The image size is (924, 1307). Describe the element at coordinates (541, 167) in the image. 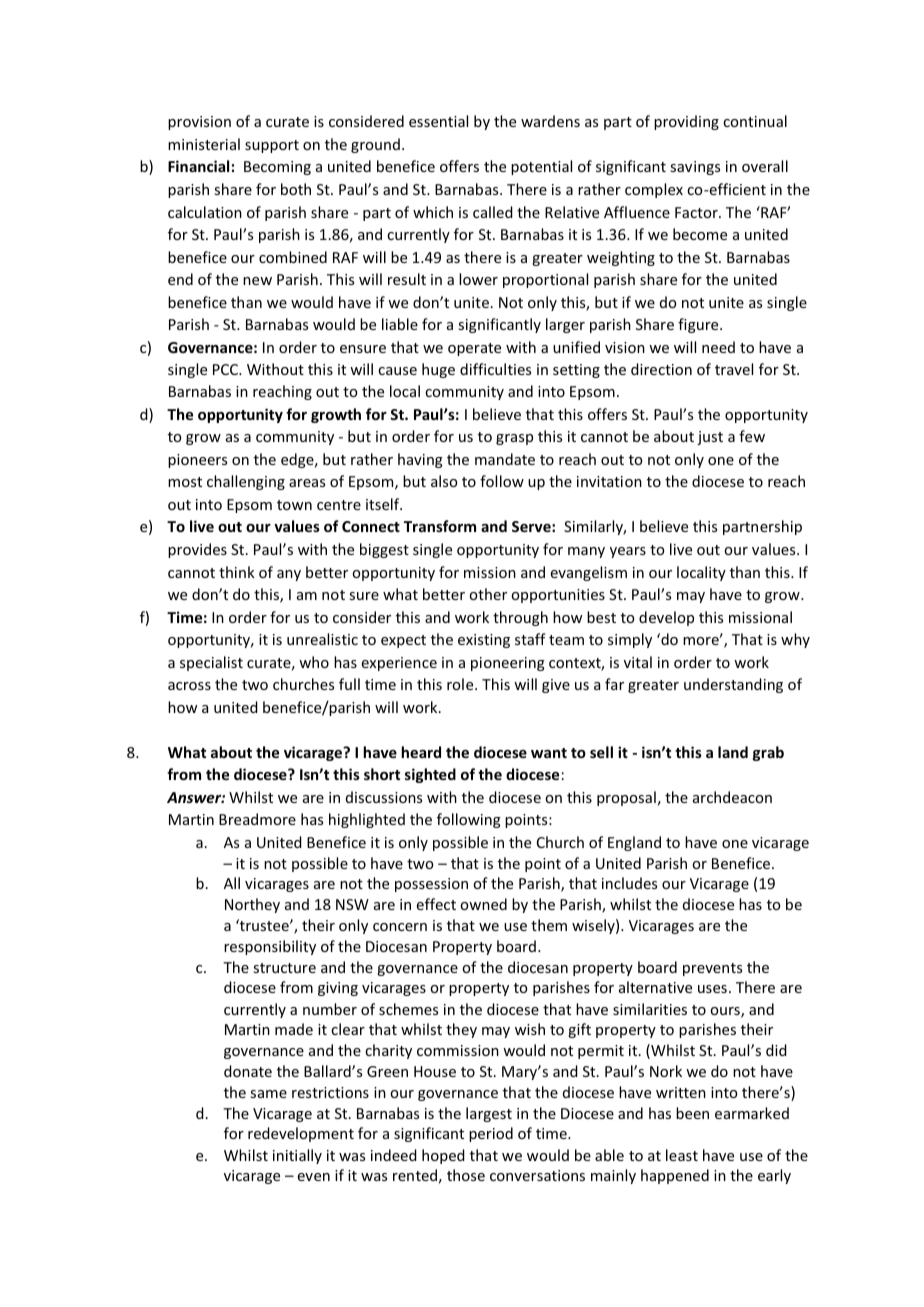

I see `potential` at that location.
